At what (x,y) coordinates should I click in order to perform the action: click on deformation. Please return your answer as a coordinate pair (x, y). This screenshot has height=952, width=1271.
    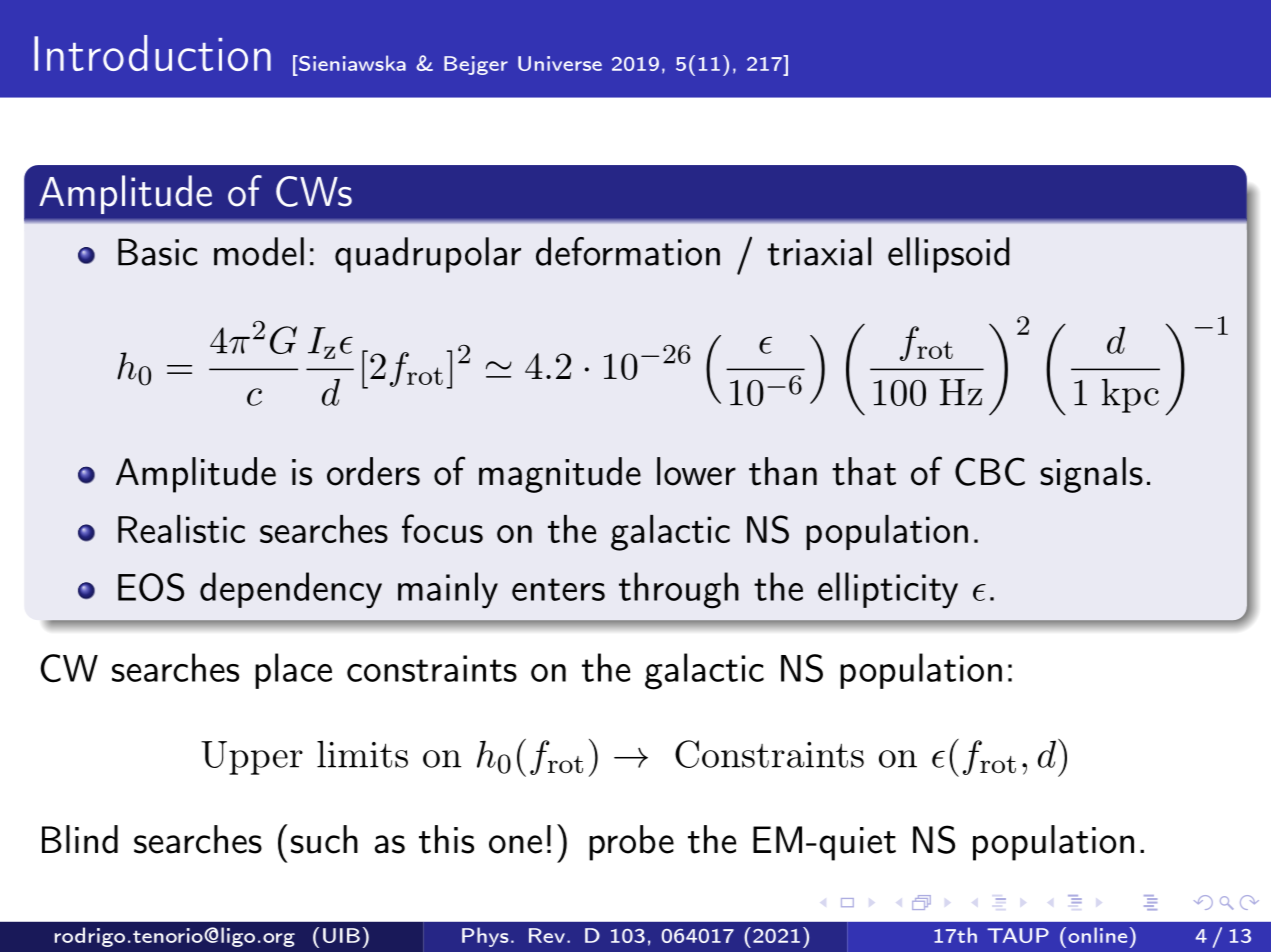
    Looking at the image, I should click on (628, 251).
